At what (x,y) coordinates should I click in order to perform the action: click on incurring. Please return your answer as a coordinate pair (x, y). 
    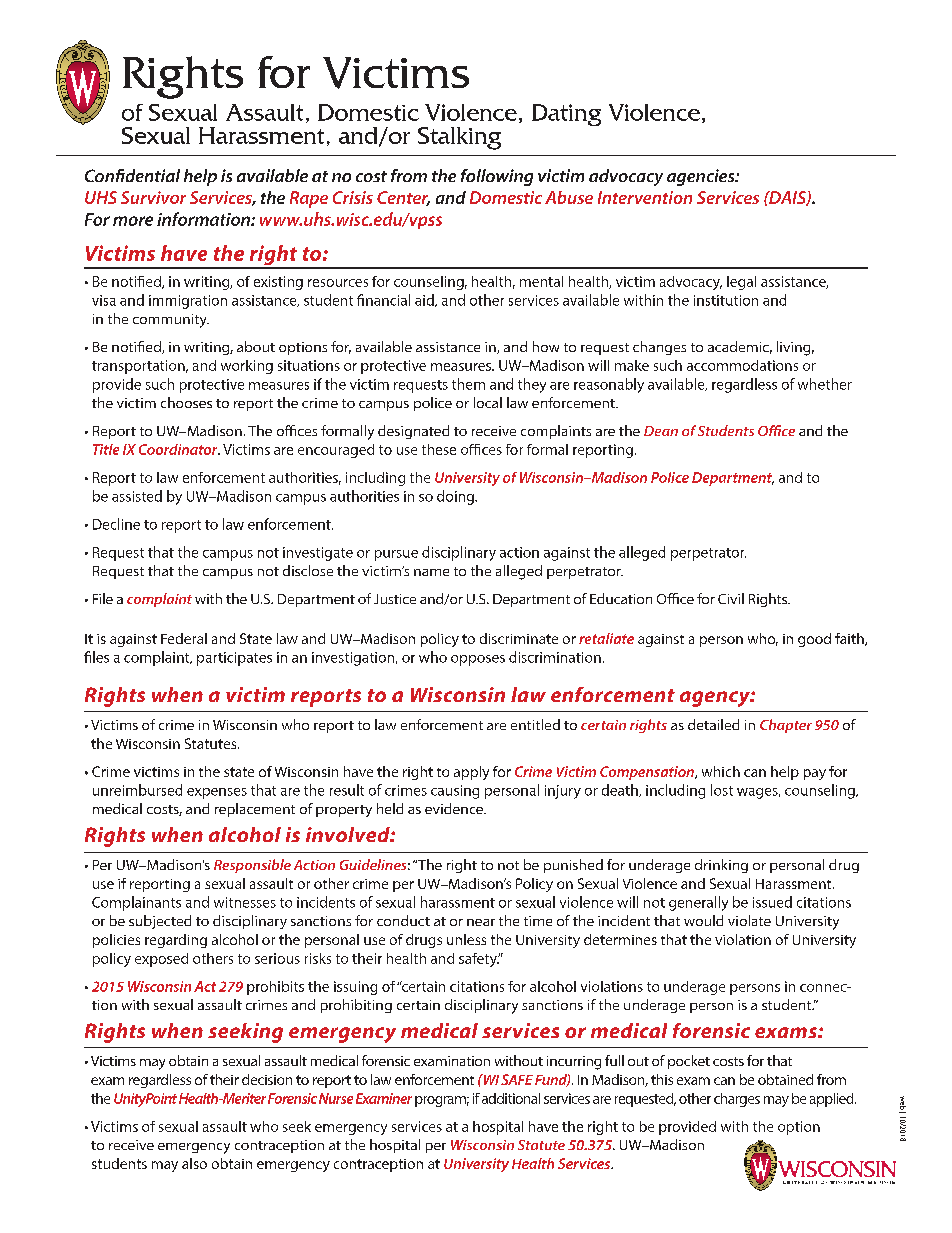
    Looking at the image, I should click on (574, 1063).
